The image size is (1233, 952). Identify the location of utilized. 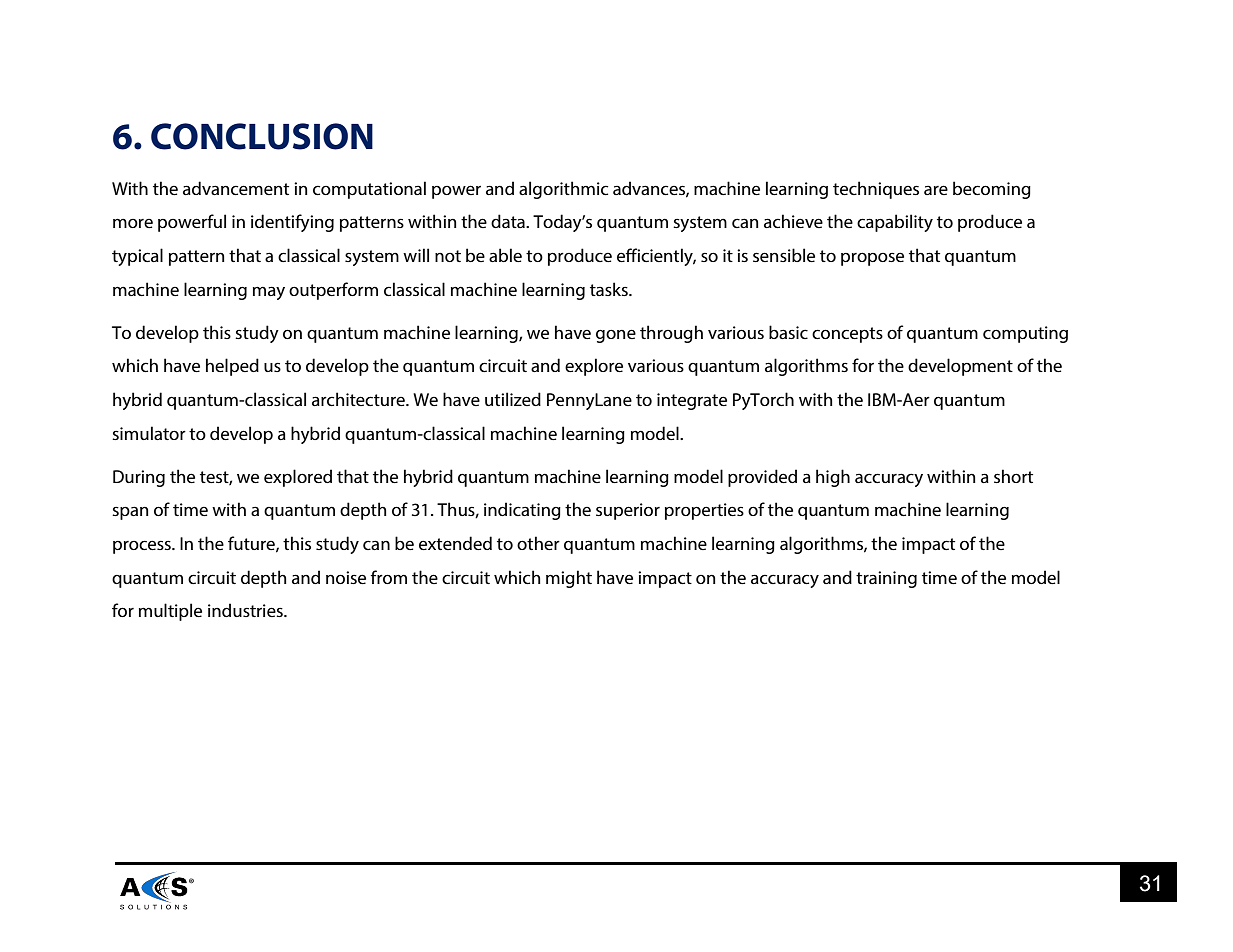
(513, 399).
